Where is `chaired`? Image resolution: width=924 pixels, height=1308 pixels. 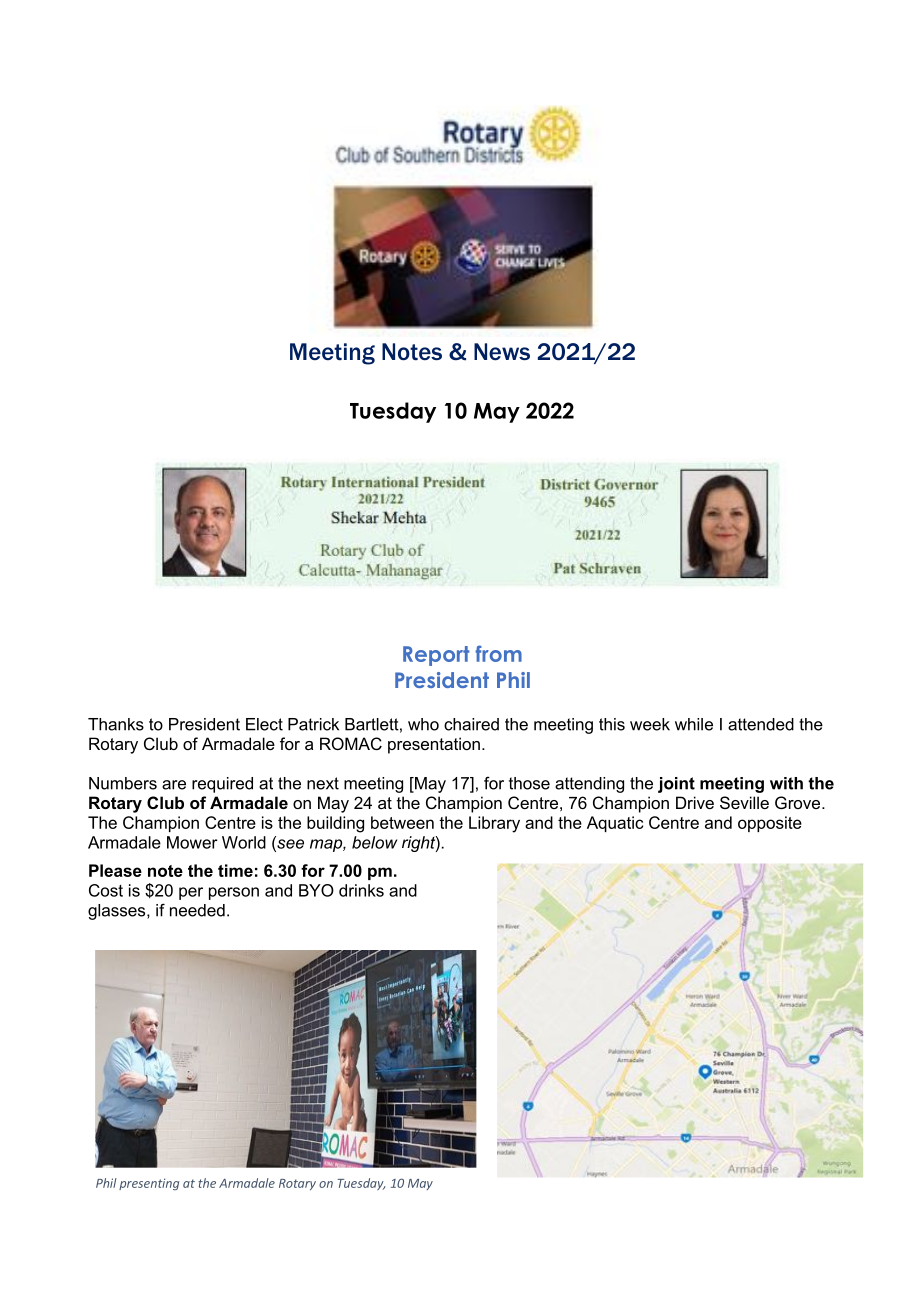 chaired is located at coordinates (471, 724).
